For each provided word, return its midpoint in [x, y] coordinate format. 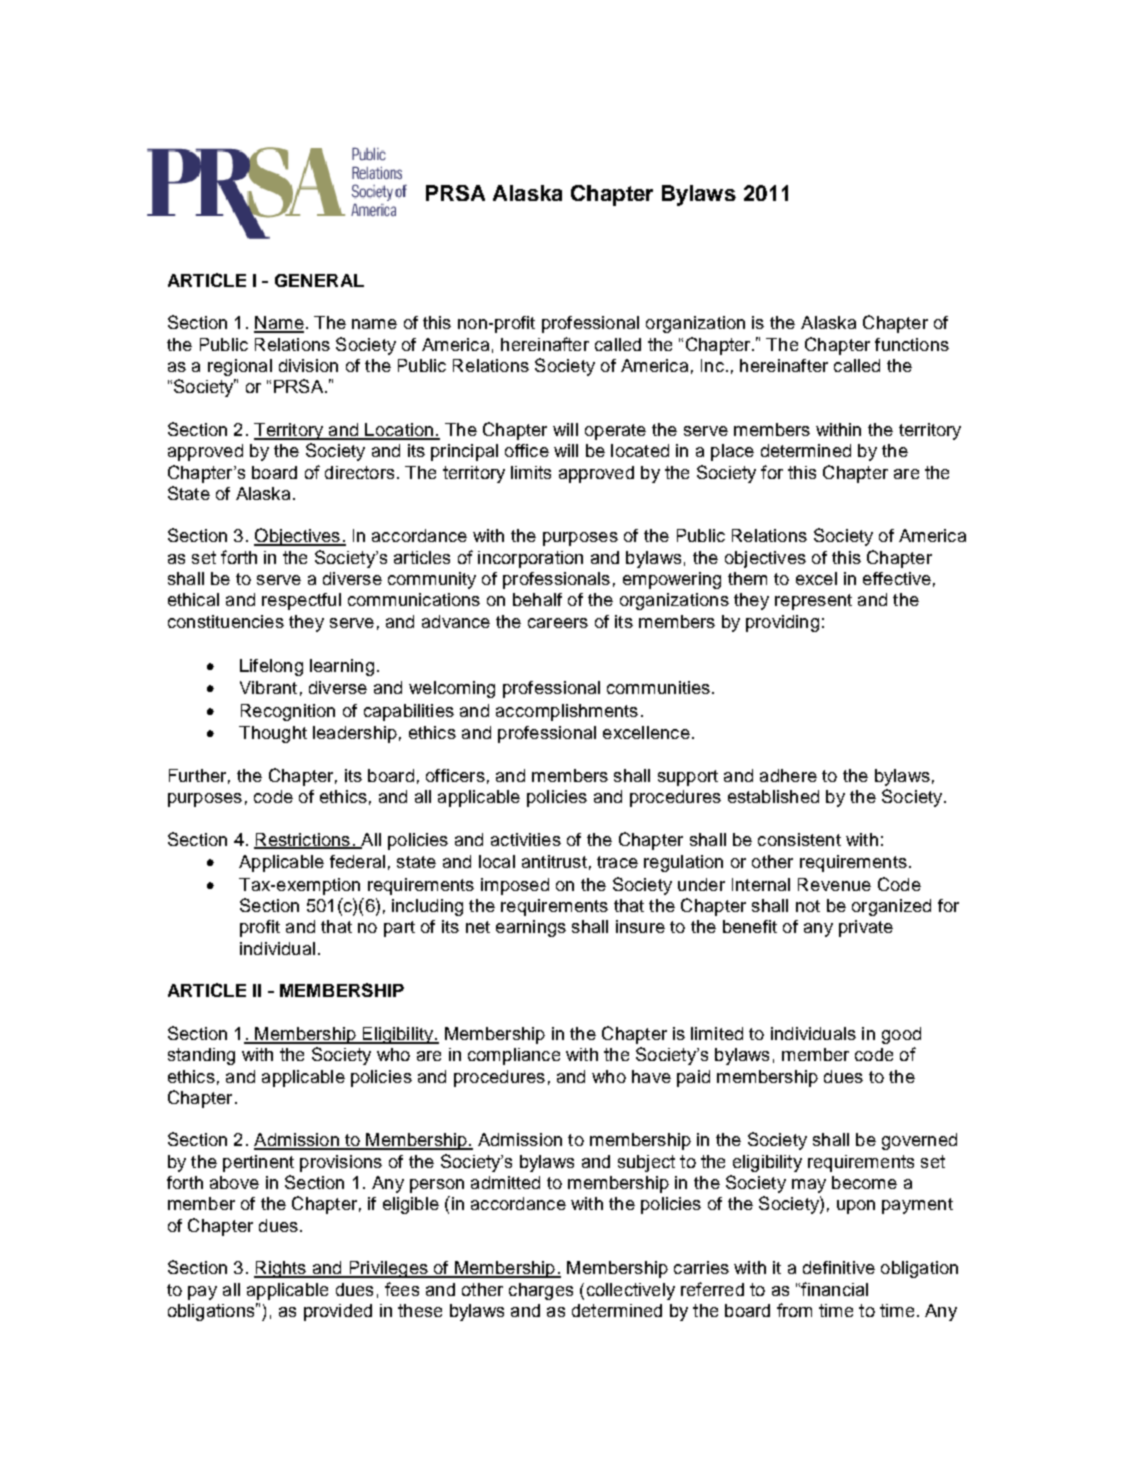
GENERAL [319, 280]
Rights [281, 1269]
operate [615, 432]
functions [912, 344]
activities [526, 839]
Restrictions [303, 840]
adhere [788, 775]
